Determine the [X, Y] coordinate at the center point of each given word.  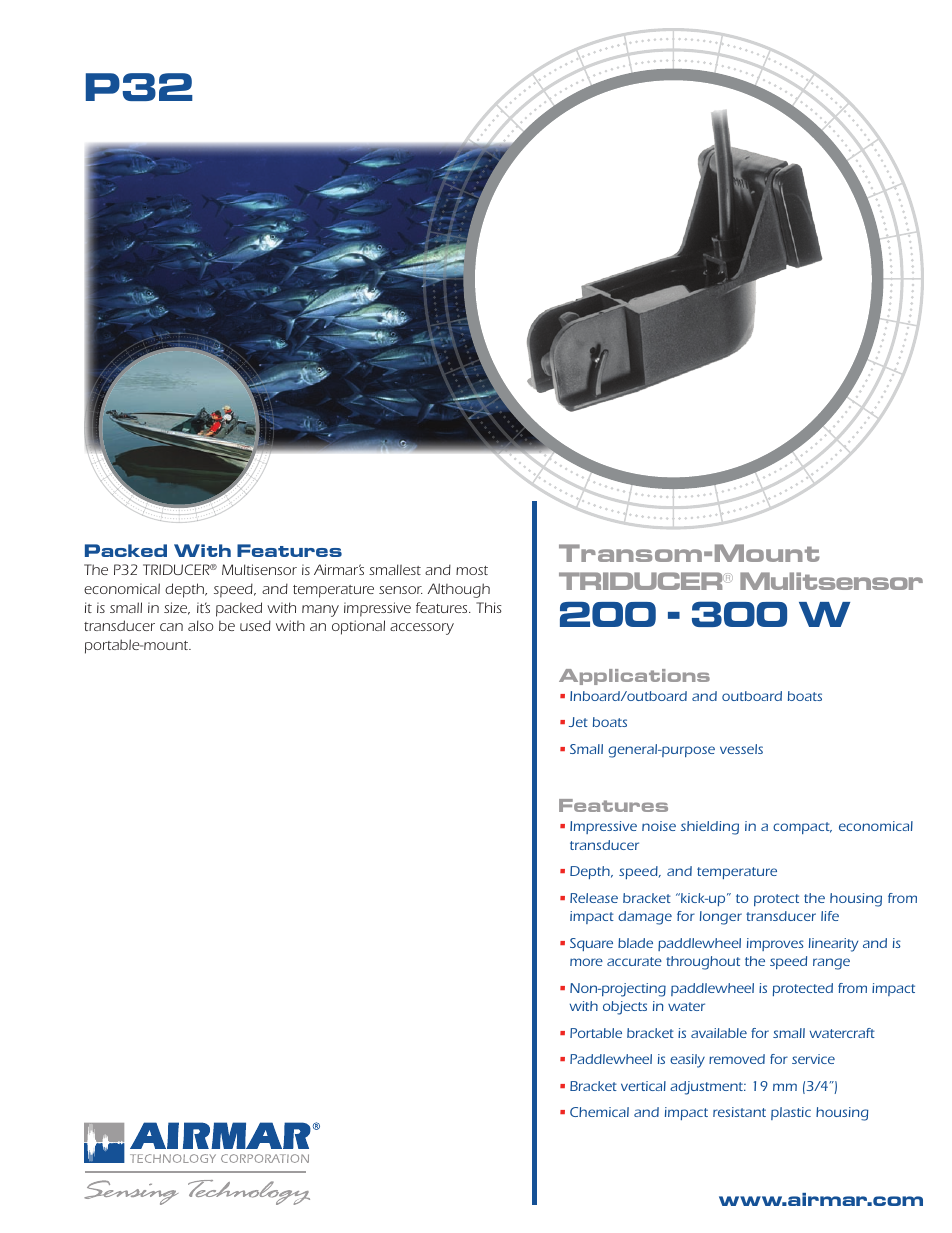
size [177, 608]
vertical [643, 1086]
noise [659, 826]
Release [594, 898]
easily [687, 1061]
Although [459, 590]
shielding [710, 828]
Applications [634, 677]
